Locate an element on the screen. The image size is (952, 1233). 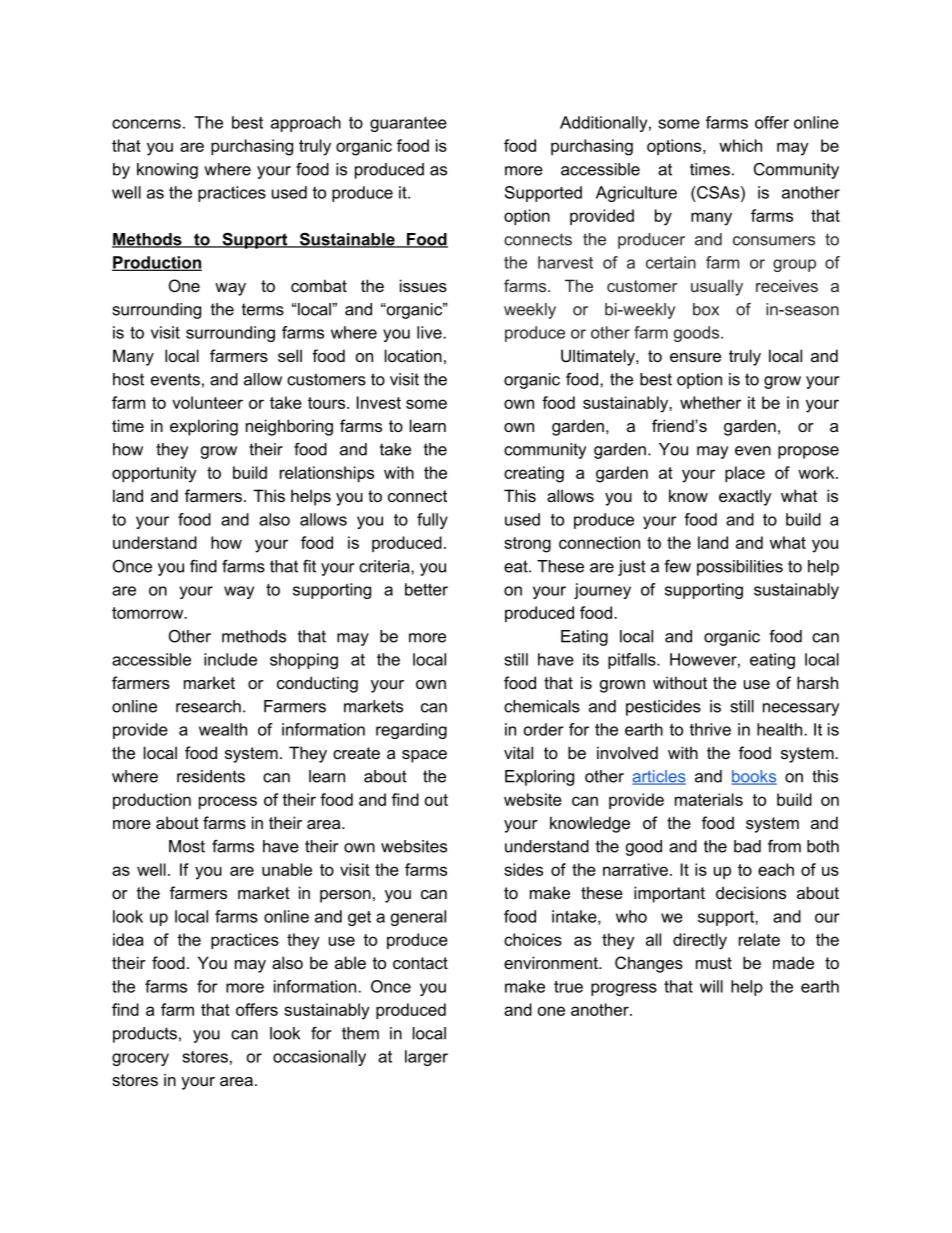
tomorrow is located at coordinates (149, 613).
